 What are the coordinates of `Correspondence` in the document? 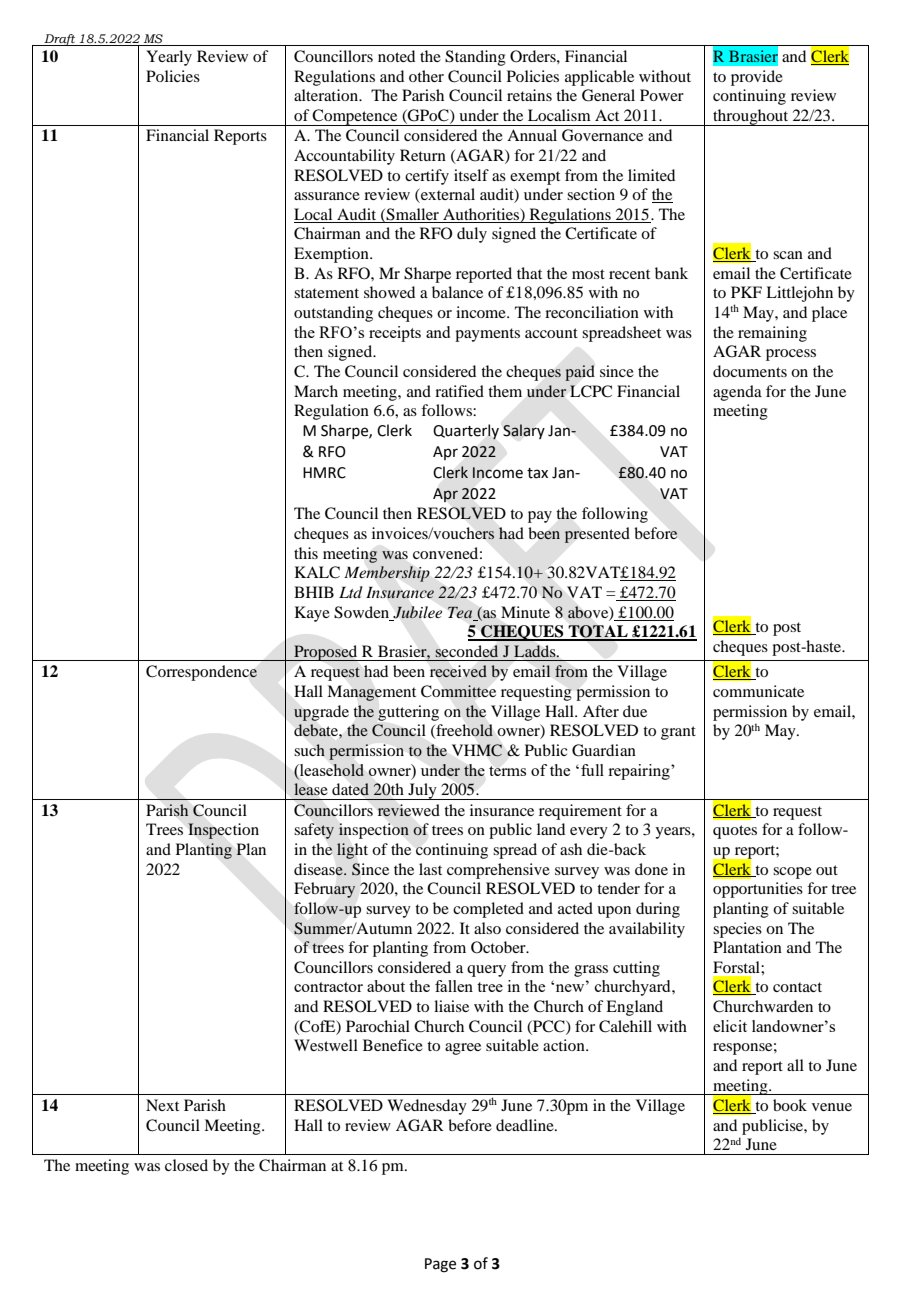 It's located at (201, 673).
